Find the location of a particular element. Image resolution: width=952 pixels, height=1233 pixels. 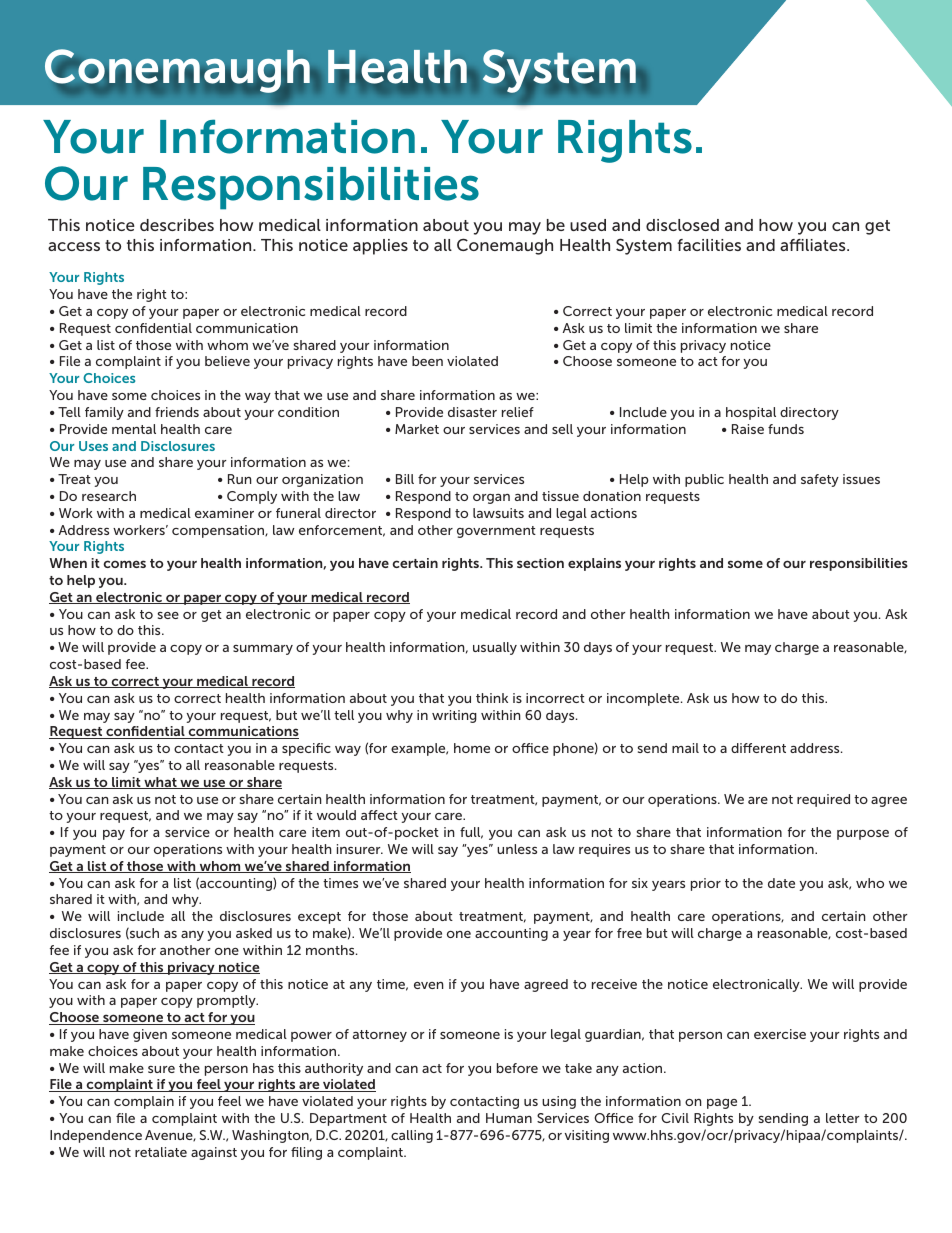

retaliate is located at coordinates (161, 1152).
